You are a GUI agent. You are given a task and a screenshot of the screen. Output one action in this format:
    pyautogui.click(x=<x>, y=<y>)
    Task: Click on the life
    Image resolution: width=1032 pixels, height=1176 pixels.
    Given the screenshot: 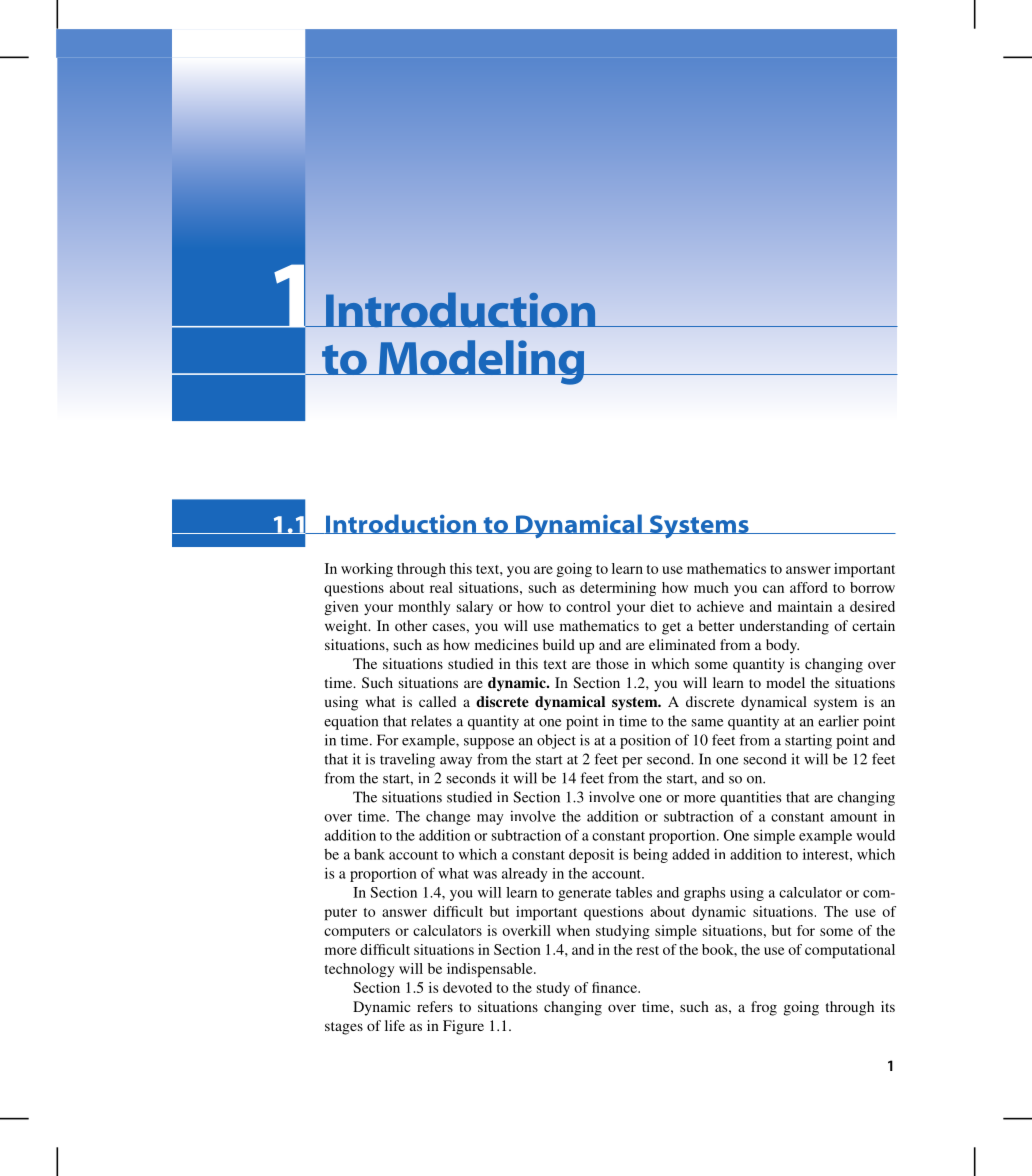 What is the action you would take?
    pyautogui.click(x=395, y=1025)
